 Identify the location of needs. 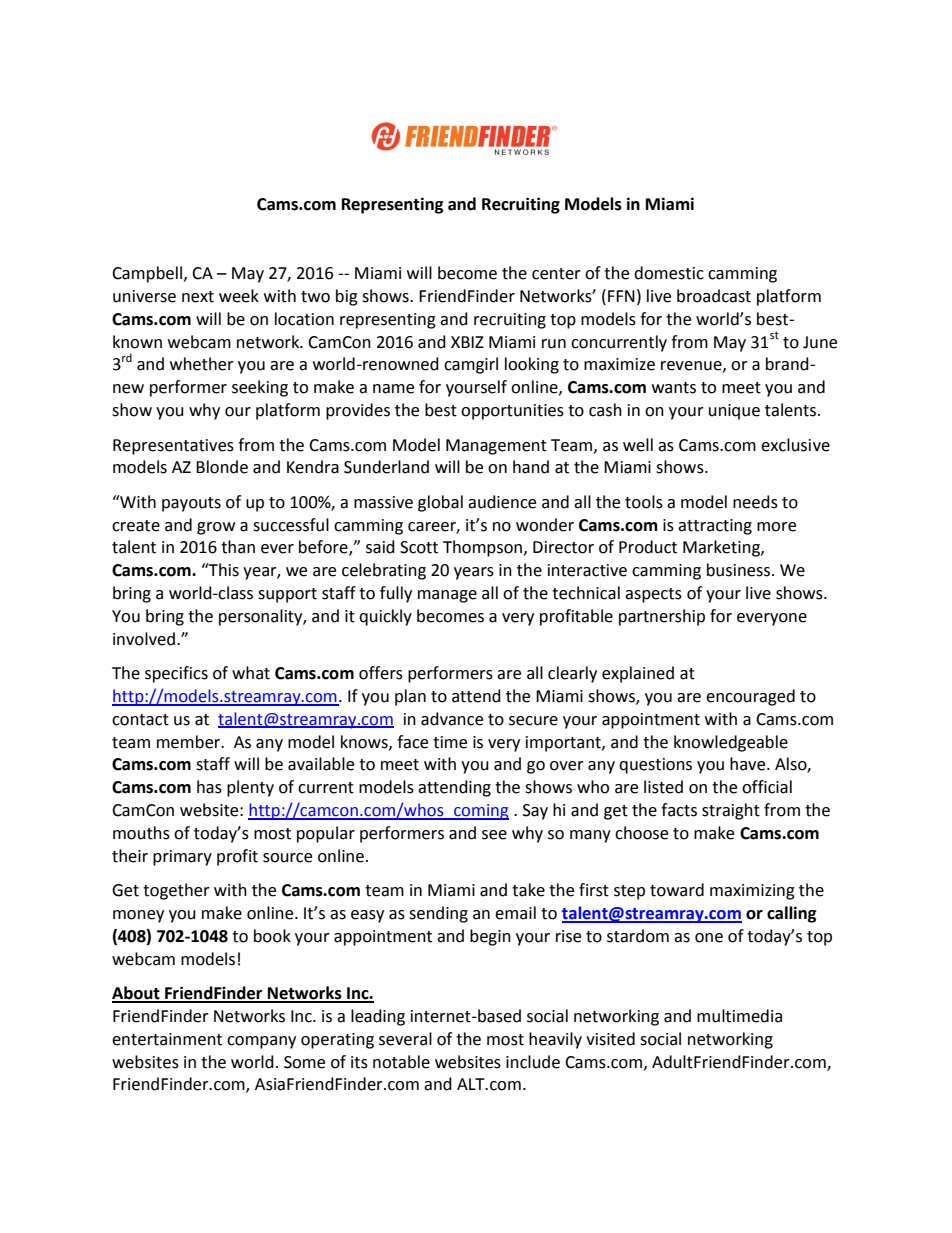
(755, 502).
